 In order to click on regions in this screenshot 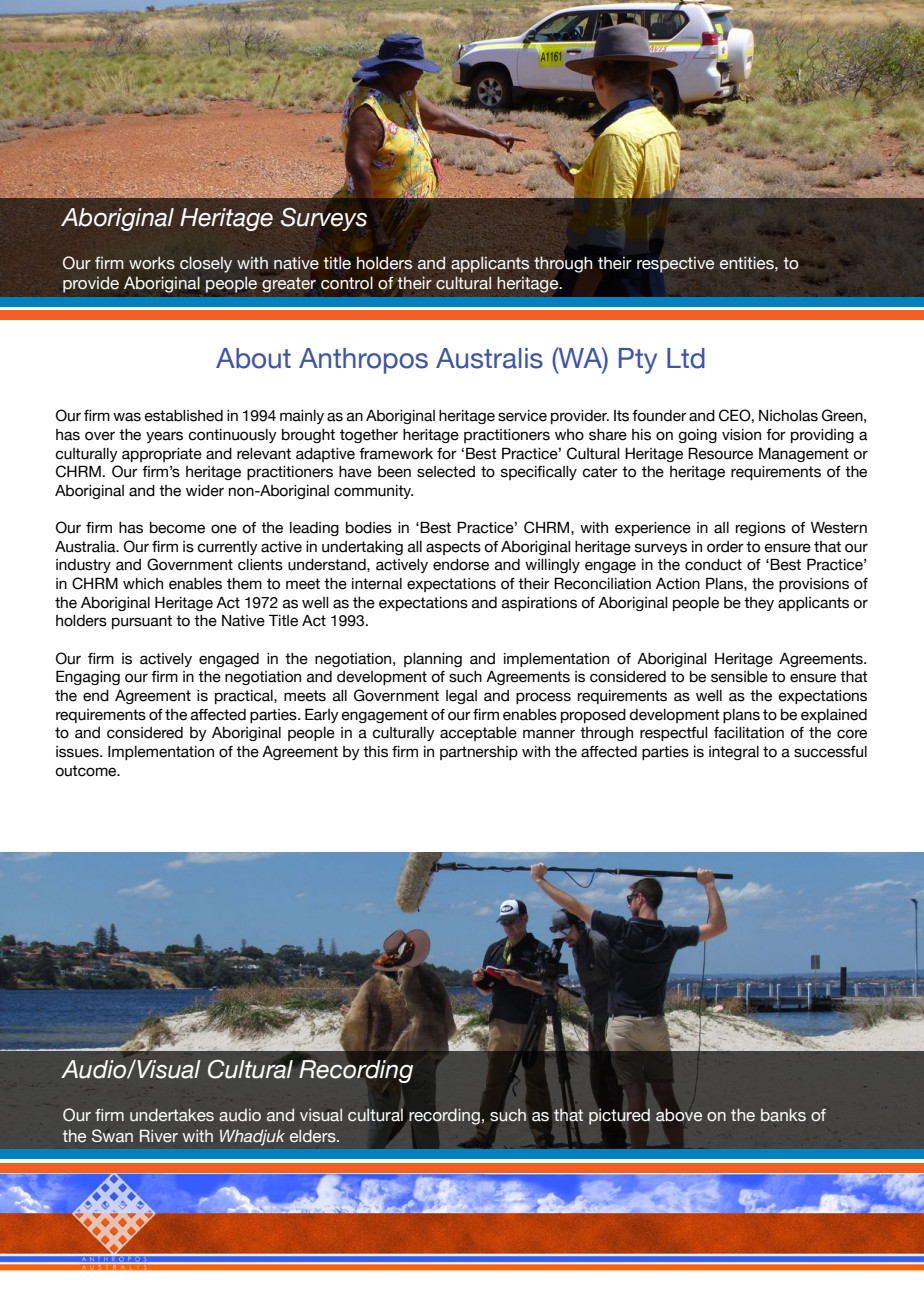, I will do `click(761, 529)`.
